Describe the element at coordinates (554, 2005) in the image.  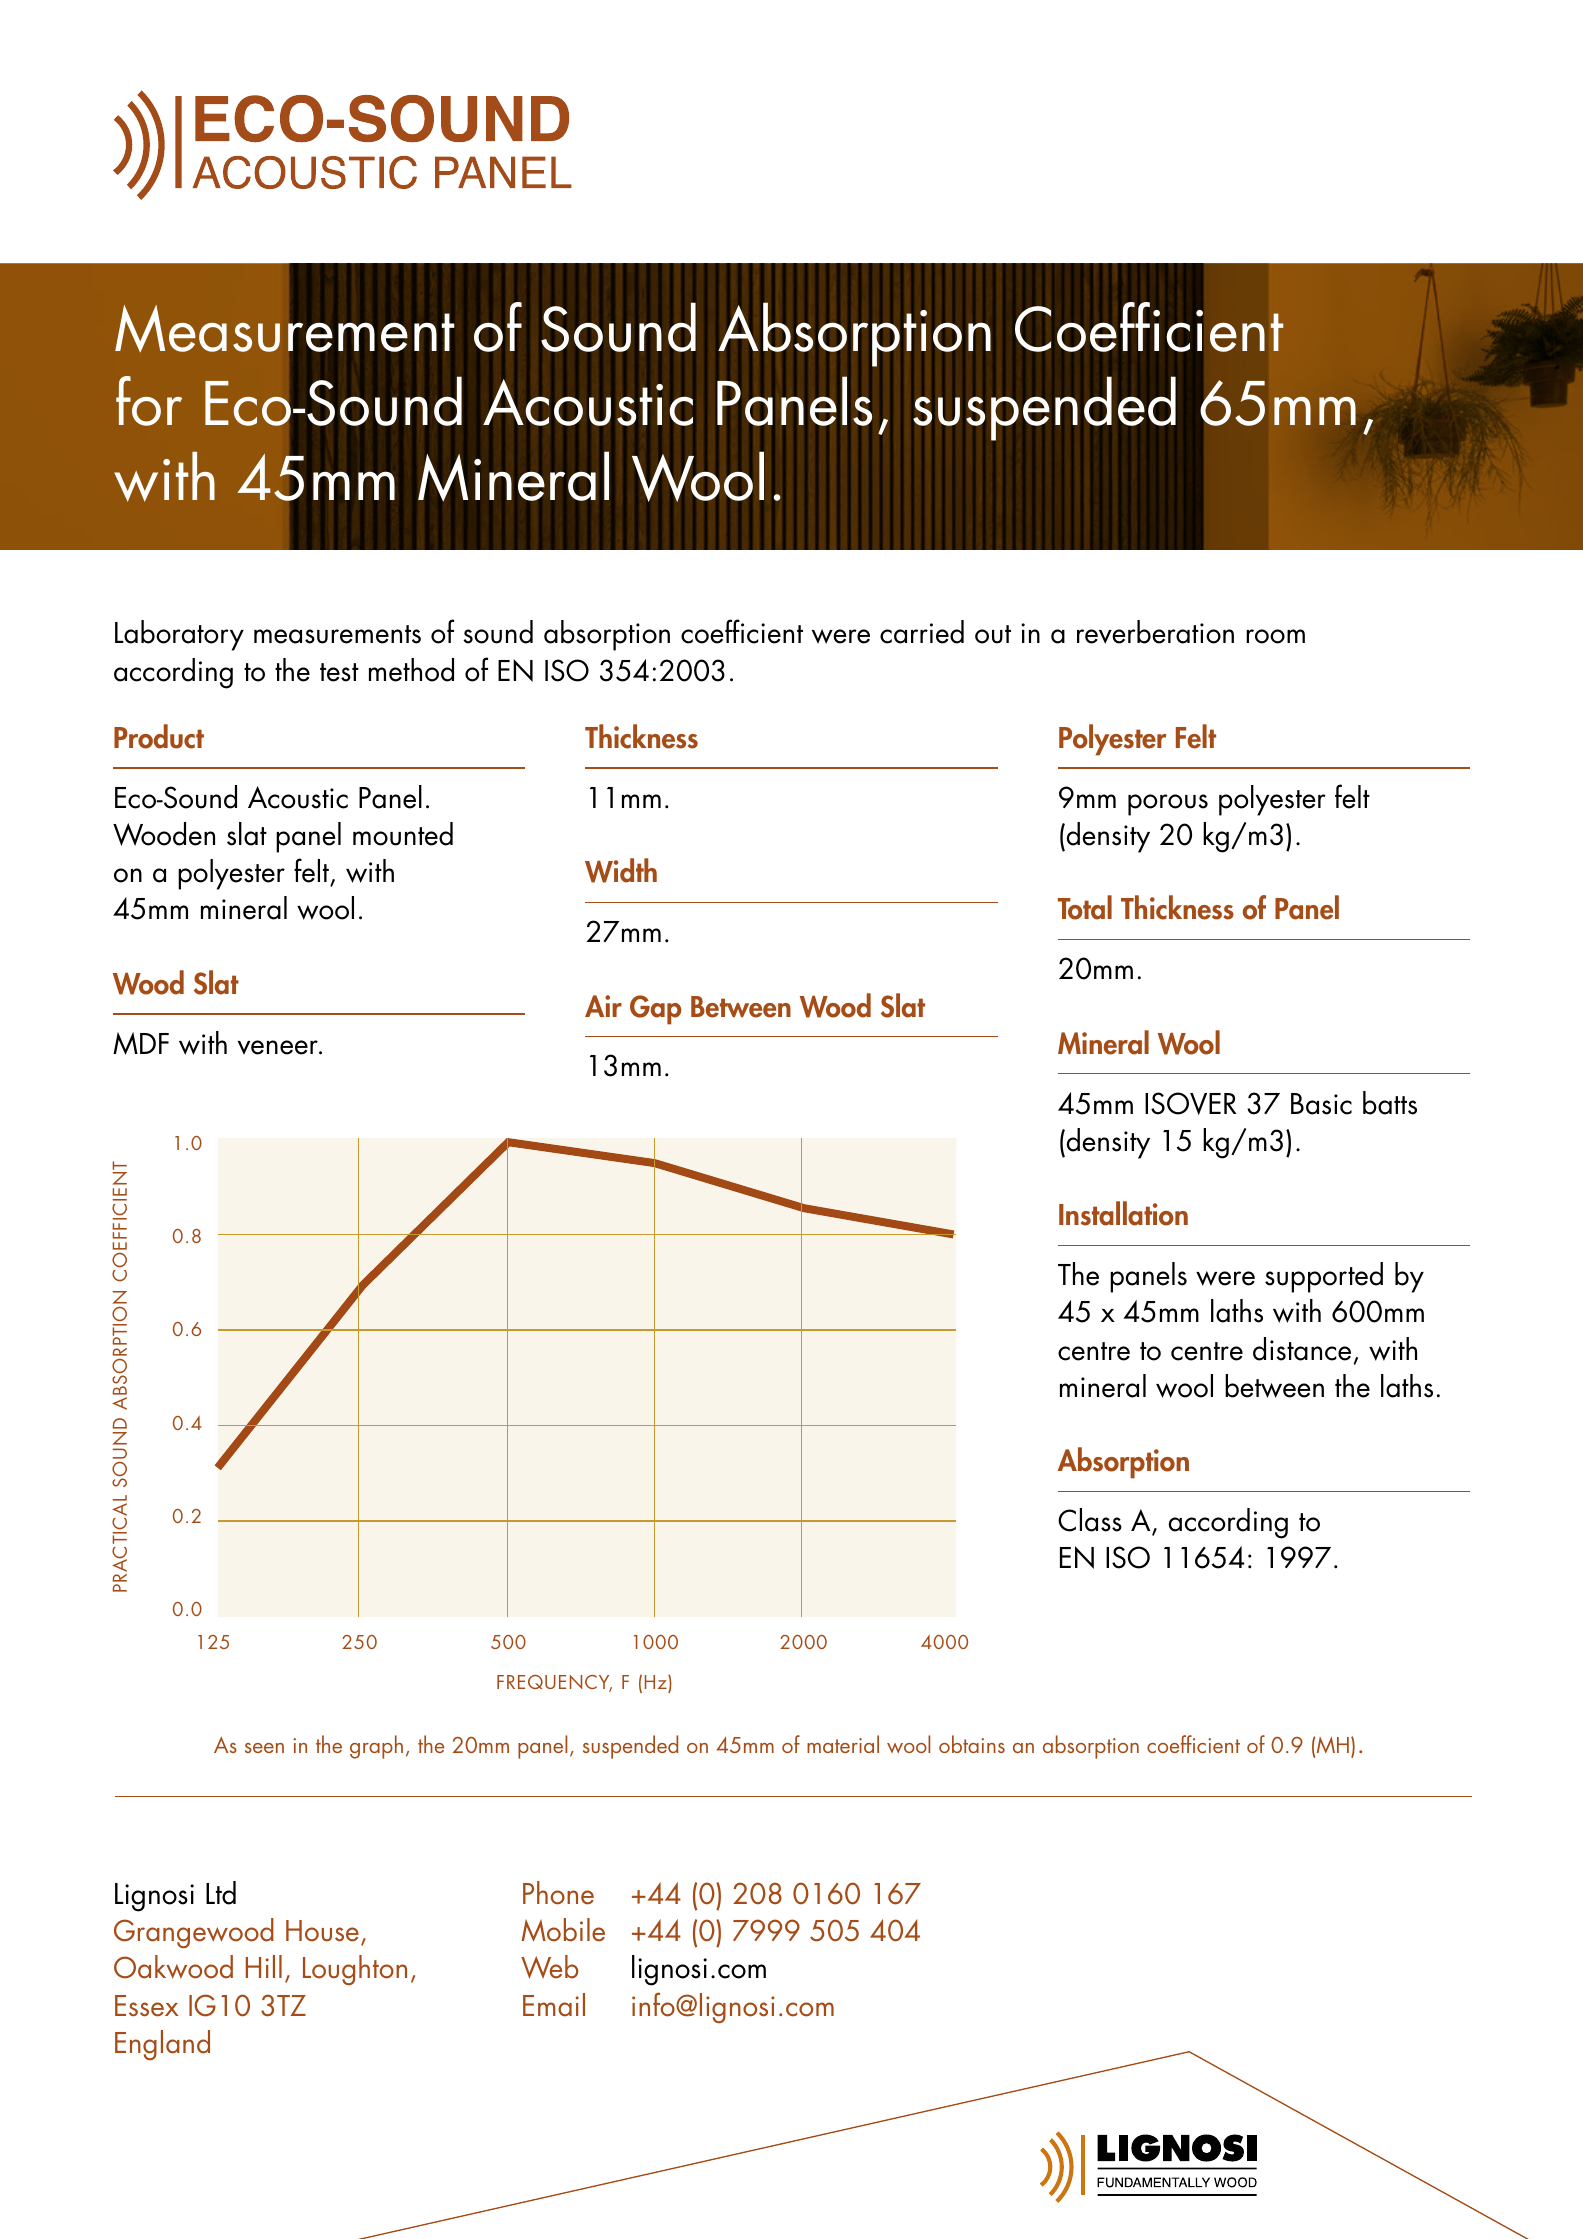
I see `Email` at that location.
